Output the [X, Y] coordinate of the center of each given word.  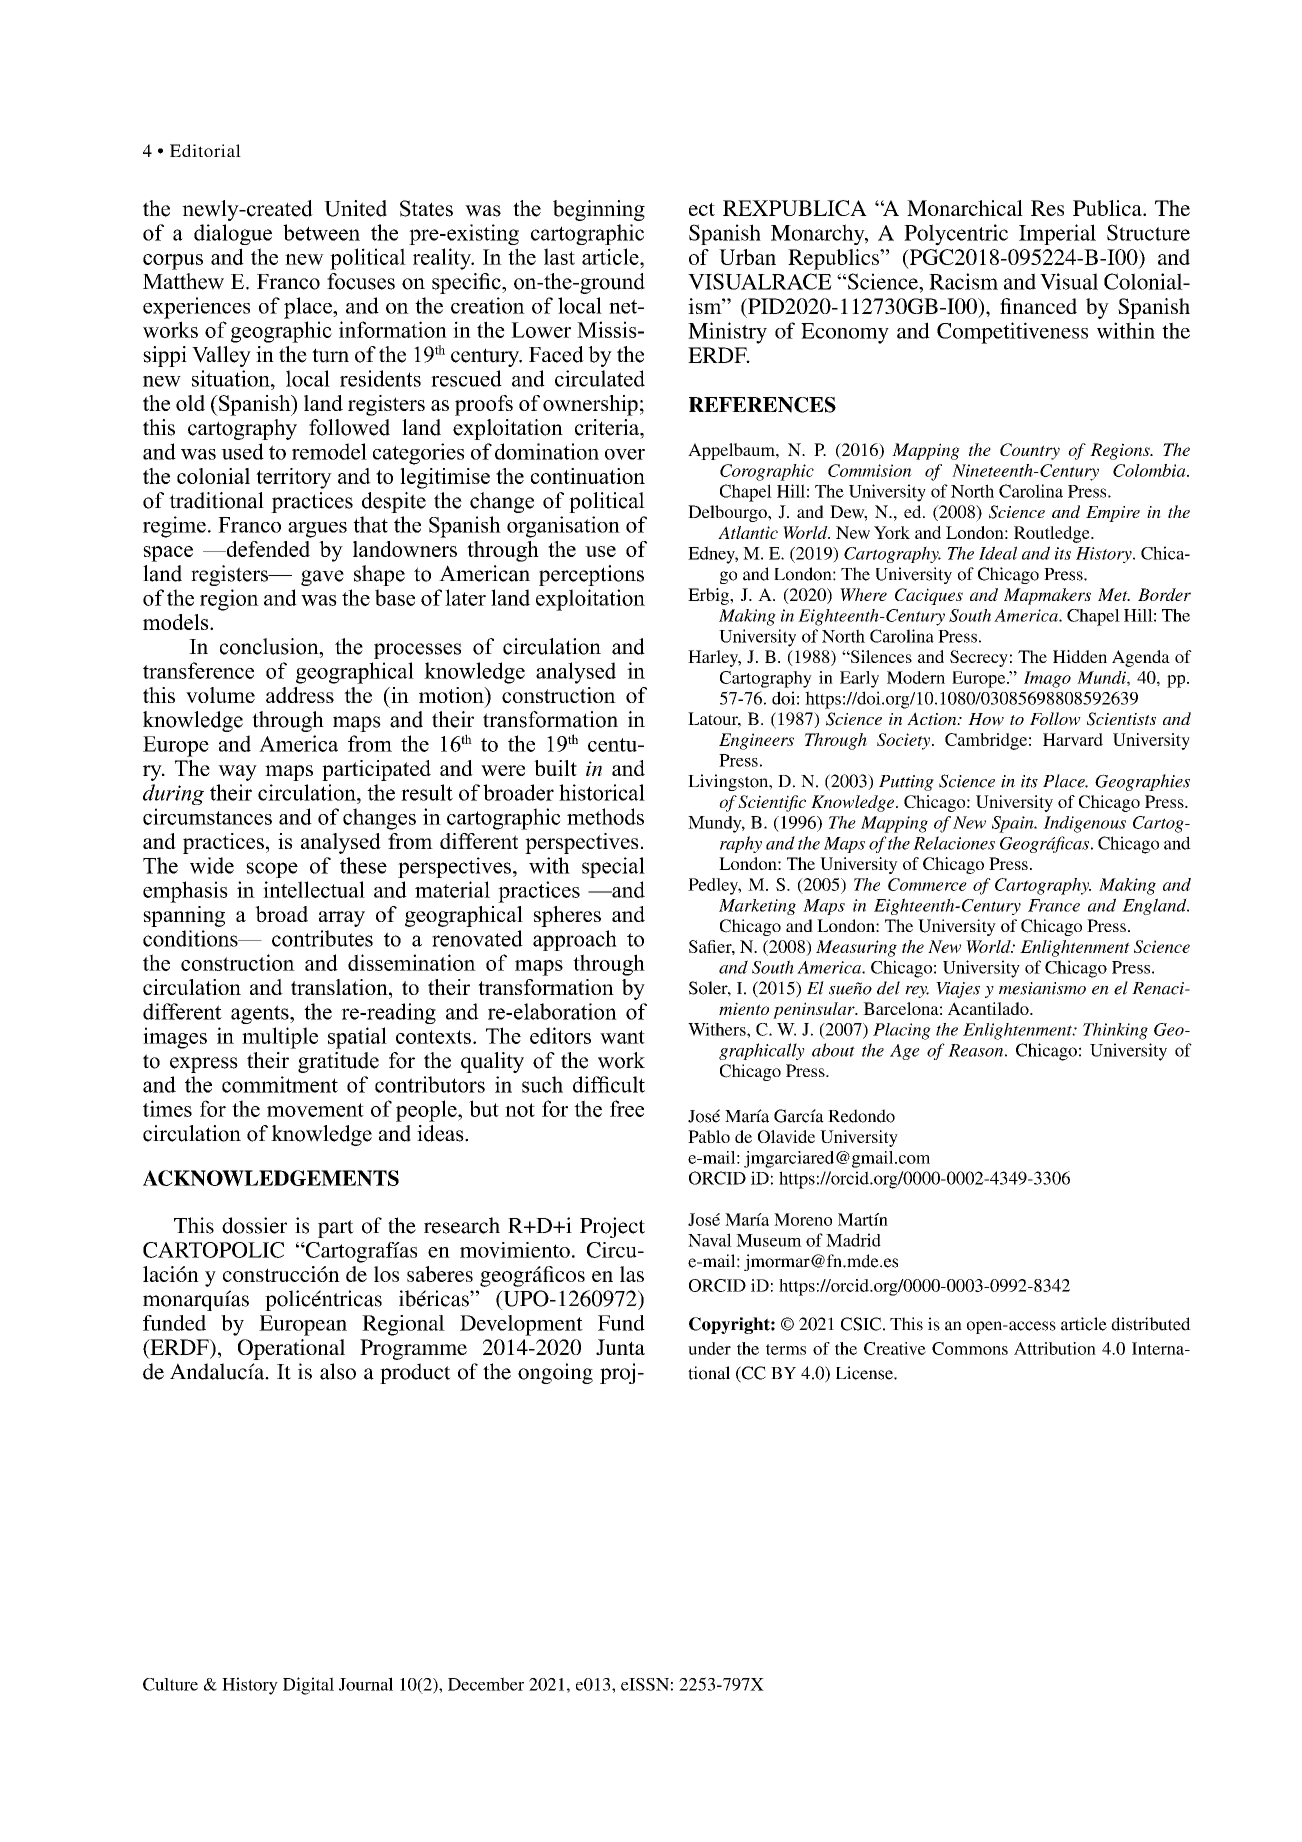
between [321, 232]
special [613, 867]
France [1054, 905]
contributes [322, 938]
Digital [308, 1686]
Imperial [1057, 234]
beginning [599, 210]
